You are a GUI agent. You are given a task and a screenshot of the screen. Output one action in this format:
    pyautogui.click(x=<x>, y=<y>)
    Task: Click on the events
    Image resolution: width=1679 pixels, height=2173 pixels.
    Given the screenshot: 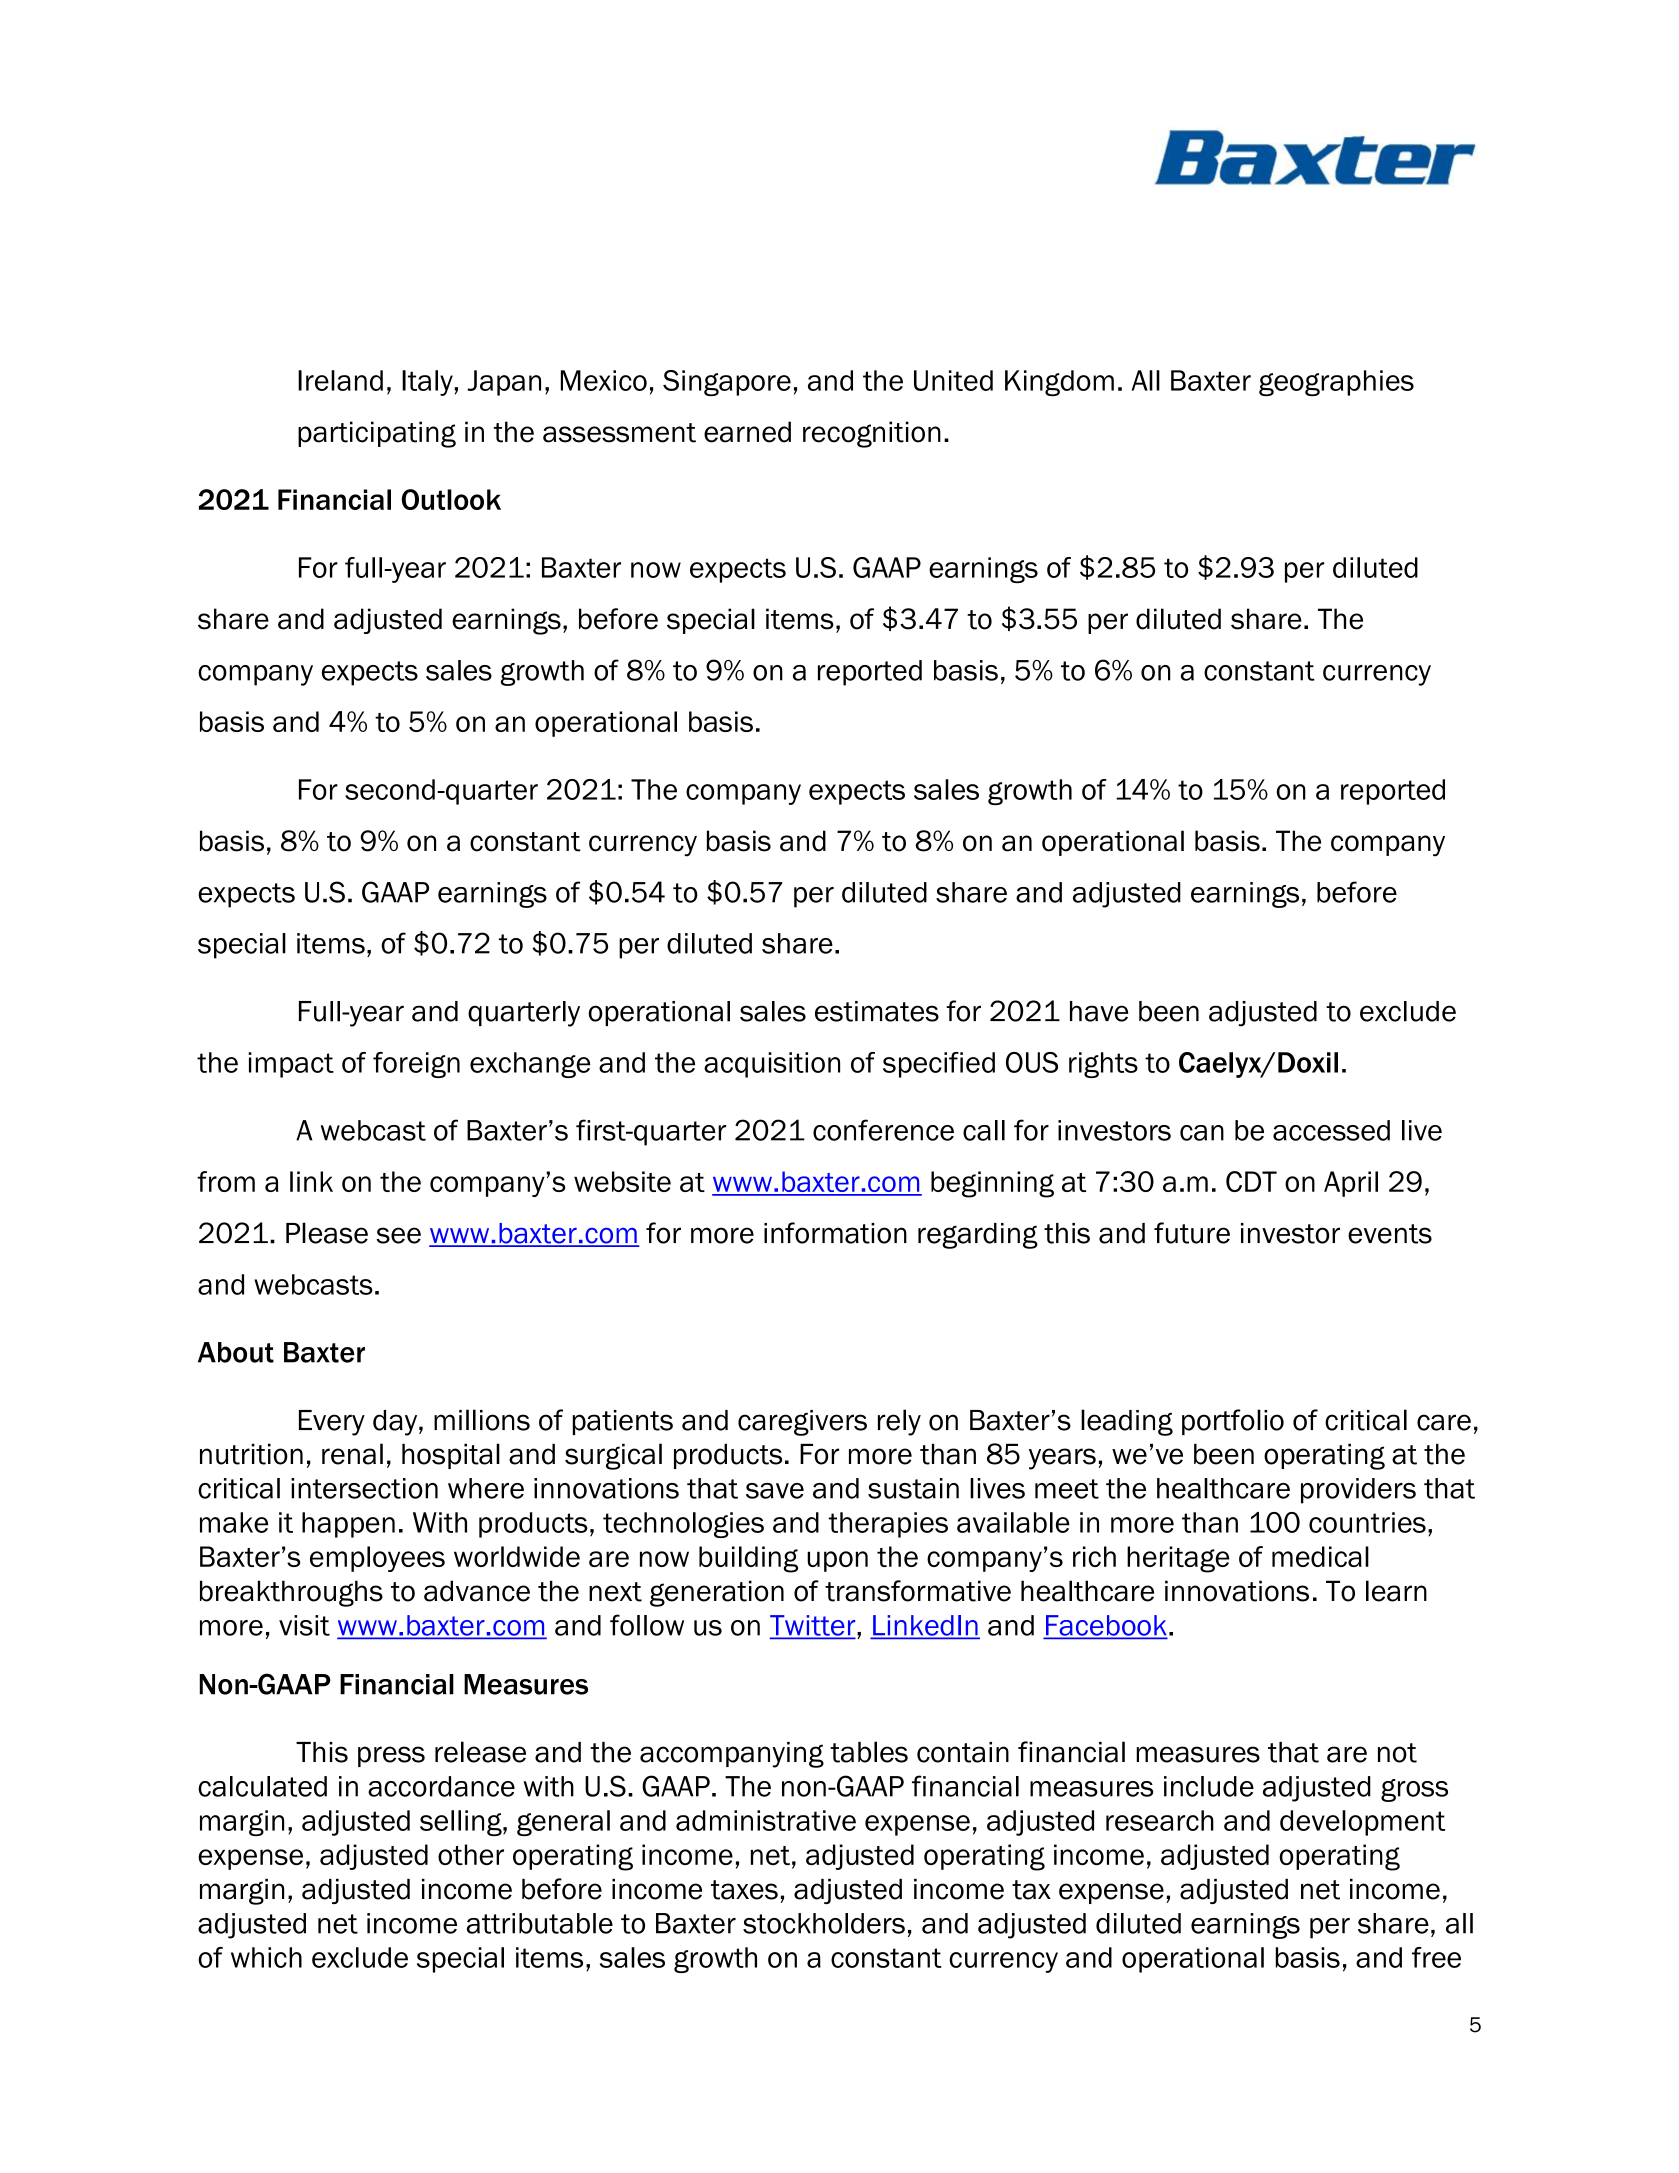 What is the action you would take?
    pyautogui.click(x=1390, y=1234)
